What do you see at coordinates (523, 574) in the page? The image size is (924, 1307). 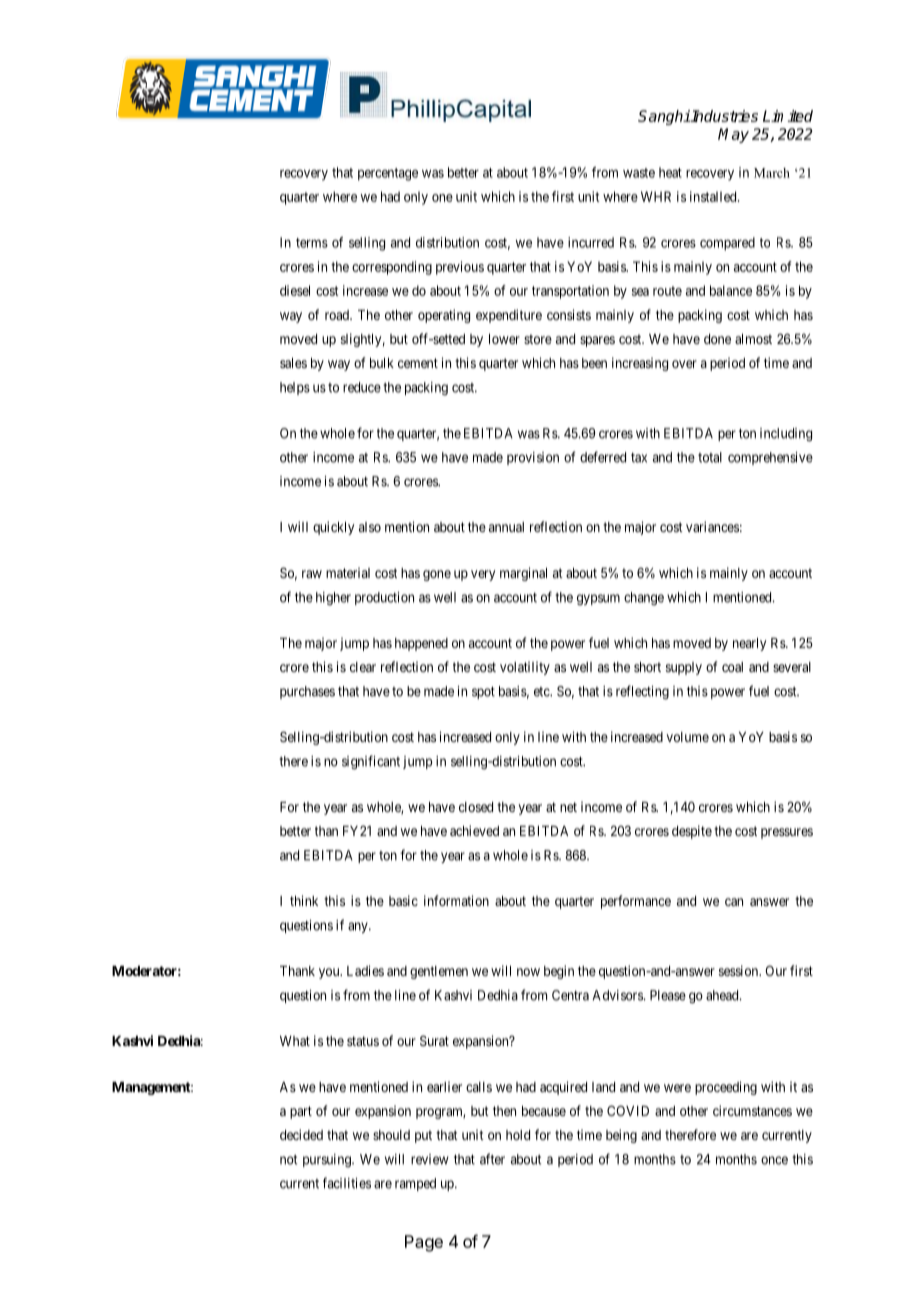 I see `marginal` at bounding box center [523, 574].
